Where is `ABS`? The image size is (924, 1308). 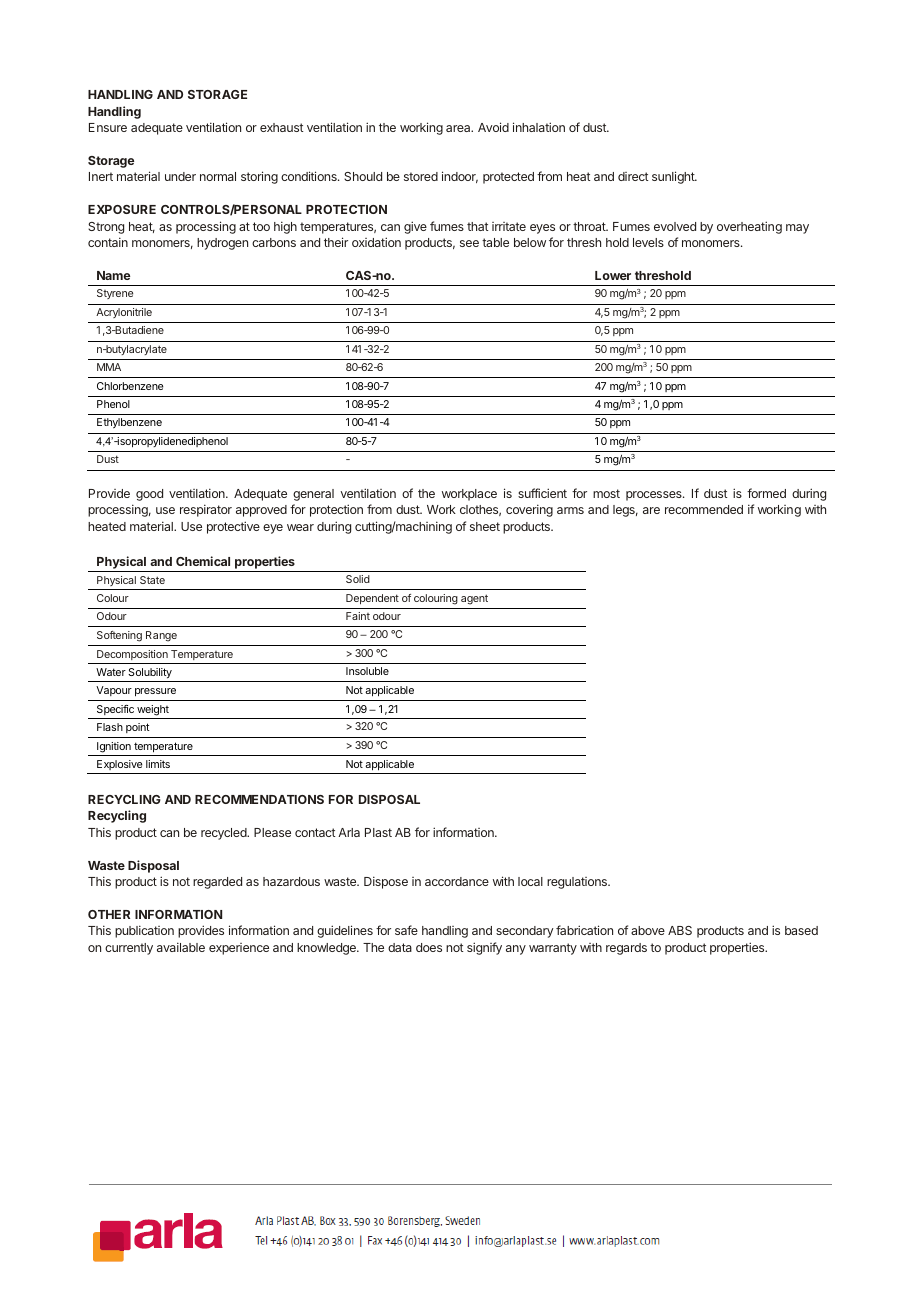 ABS is located at coordinates (680, 930).
